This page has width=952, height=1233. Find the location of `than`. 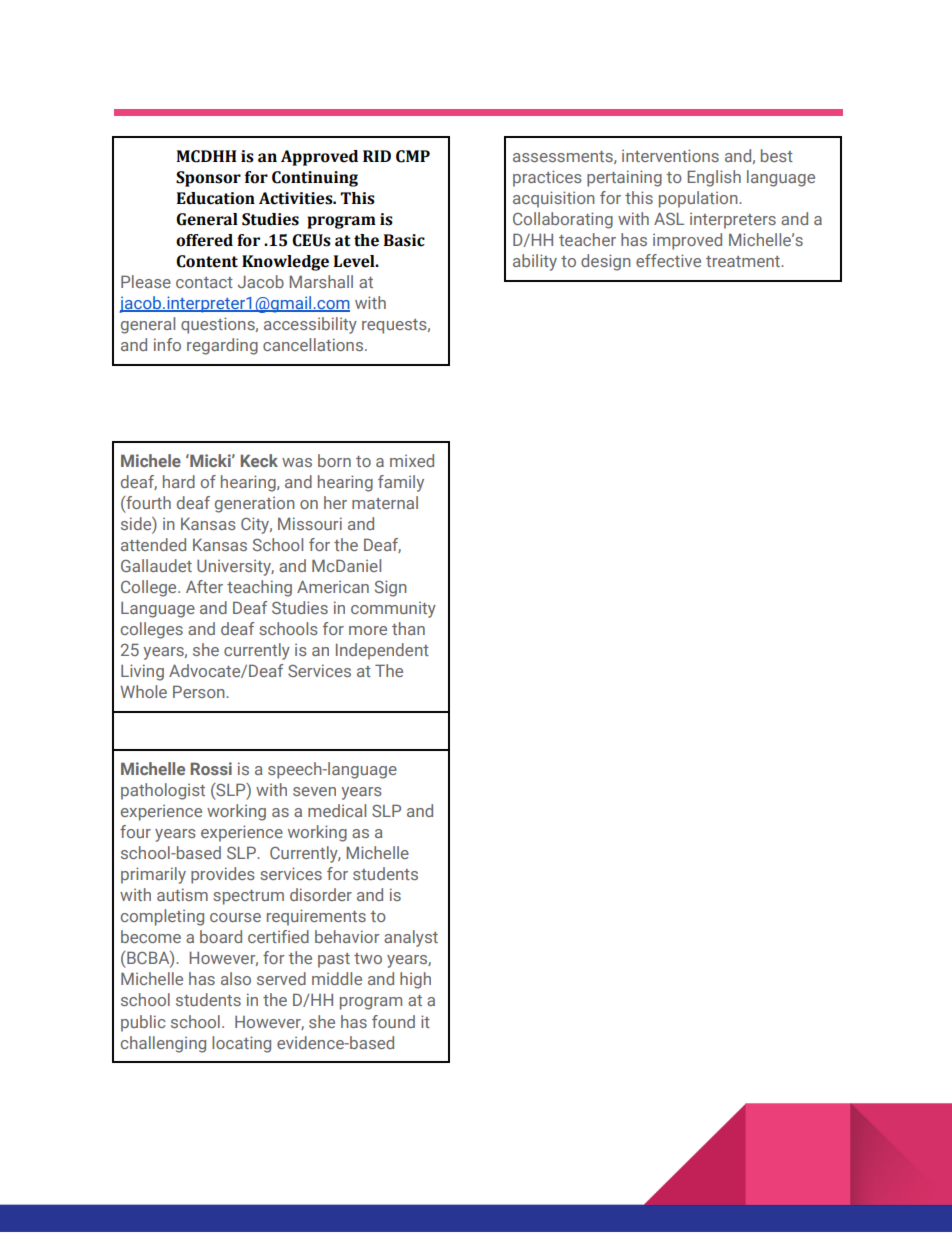

than is located at coordinates (408, 628).
